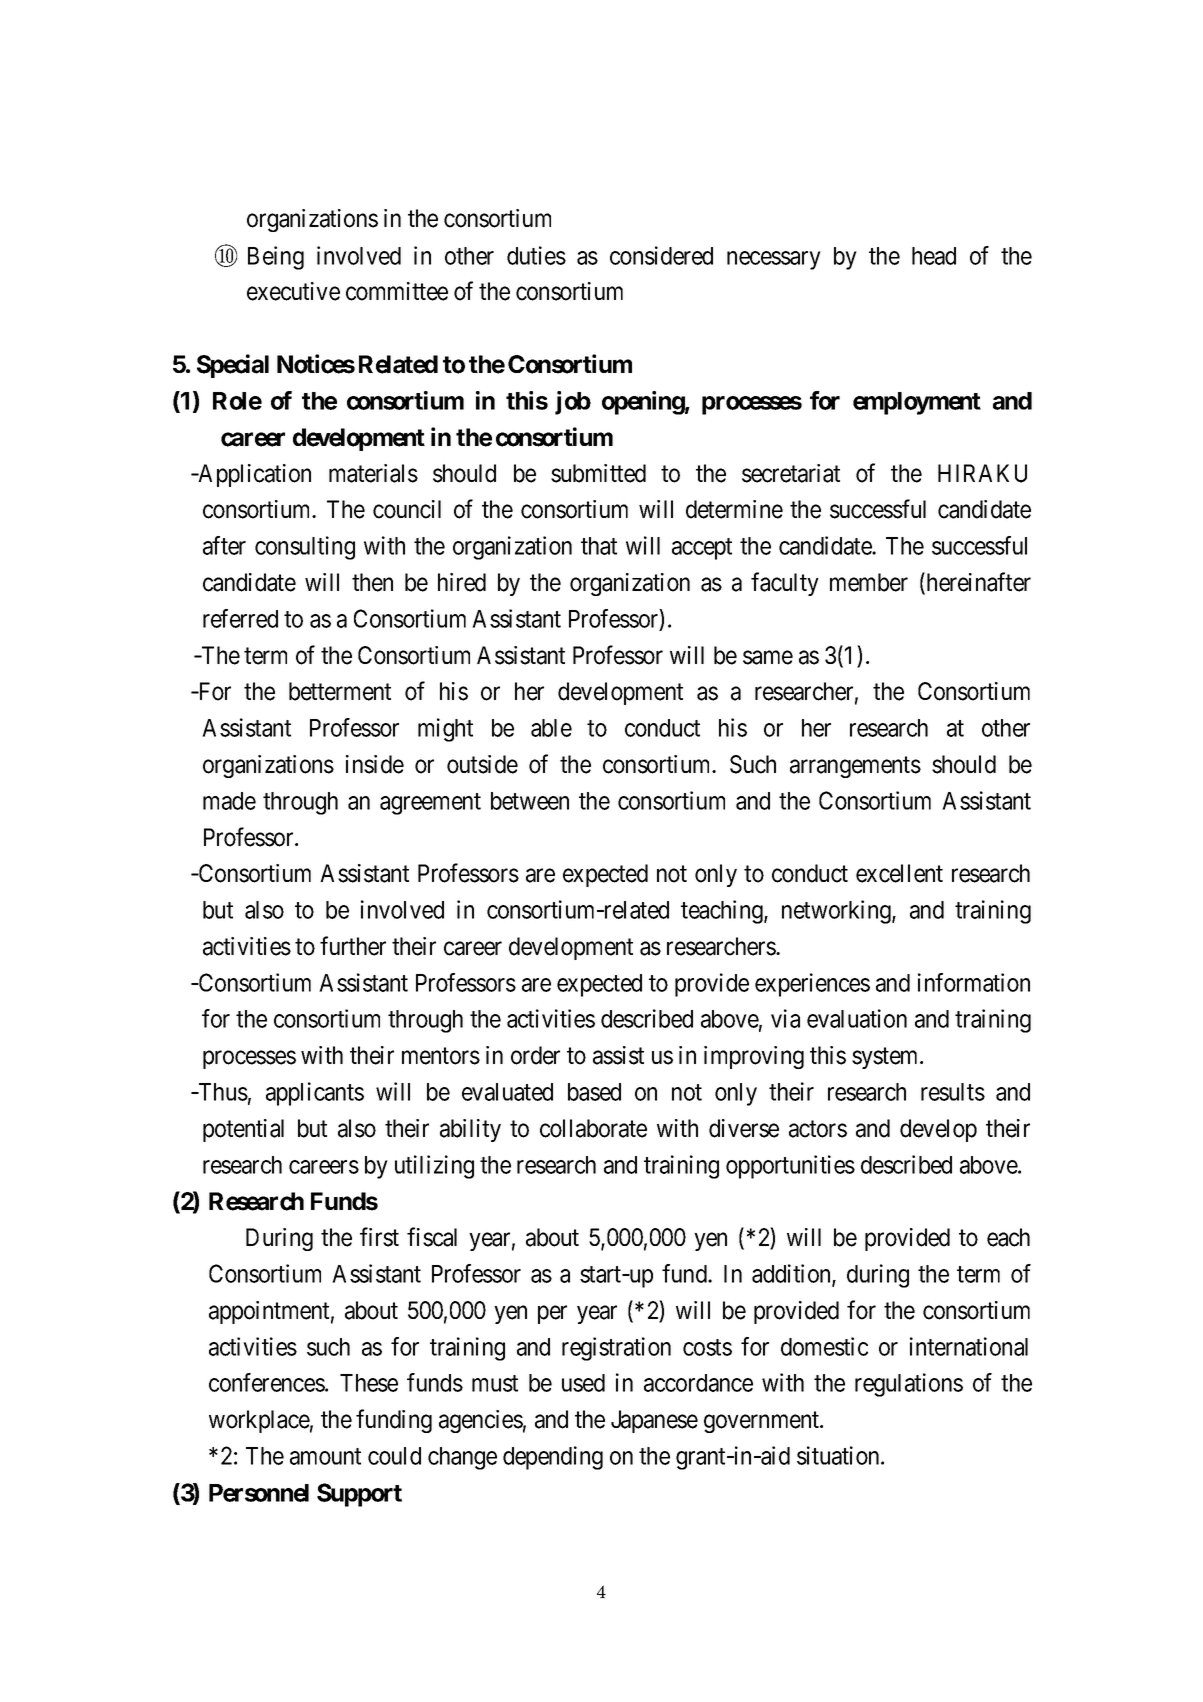  I want to click on addition, so click(792, 1274).
